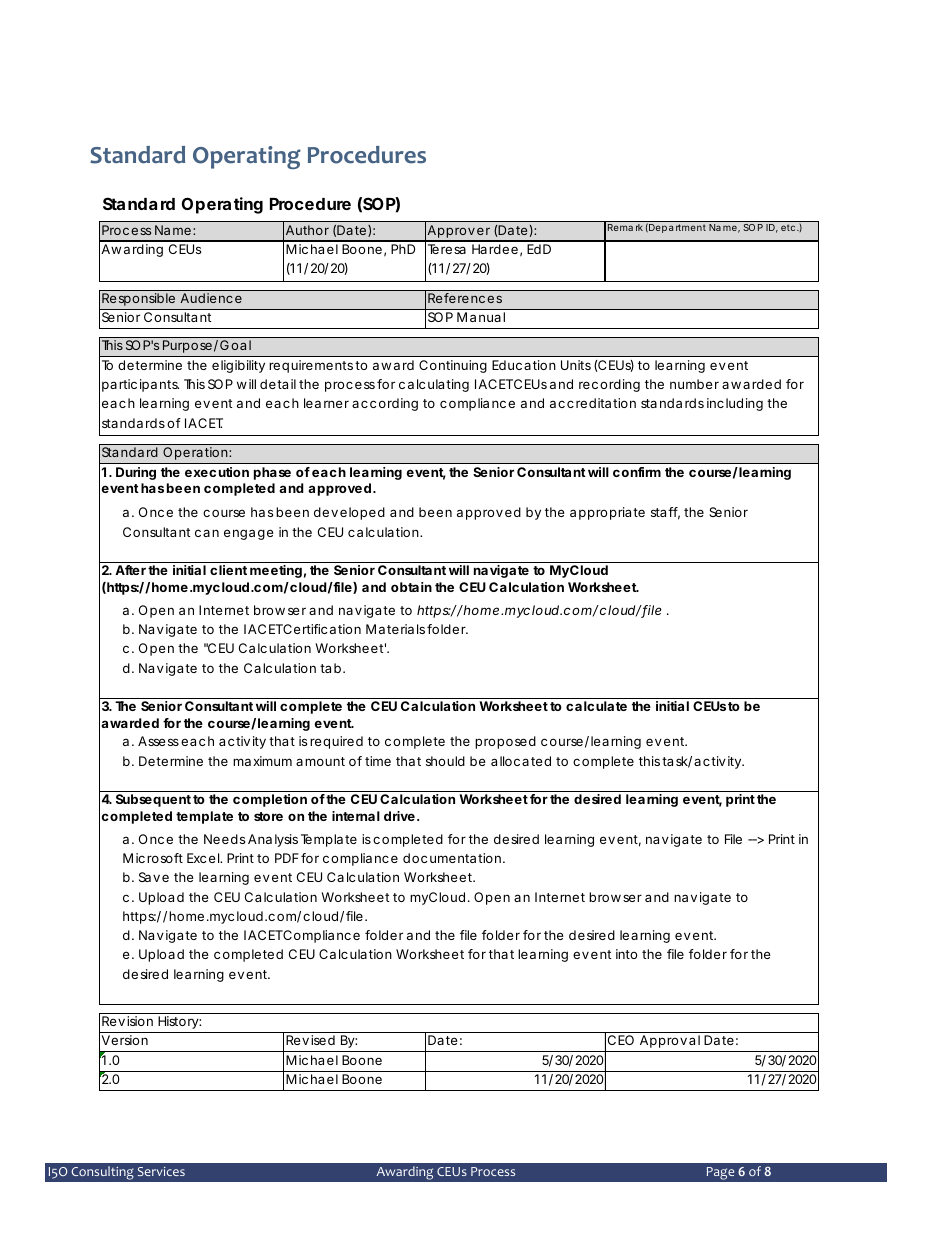  I want to click on Excel, so click(204, 858).
